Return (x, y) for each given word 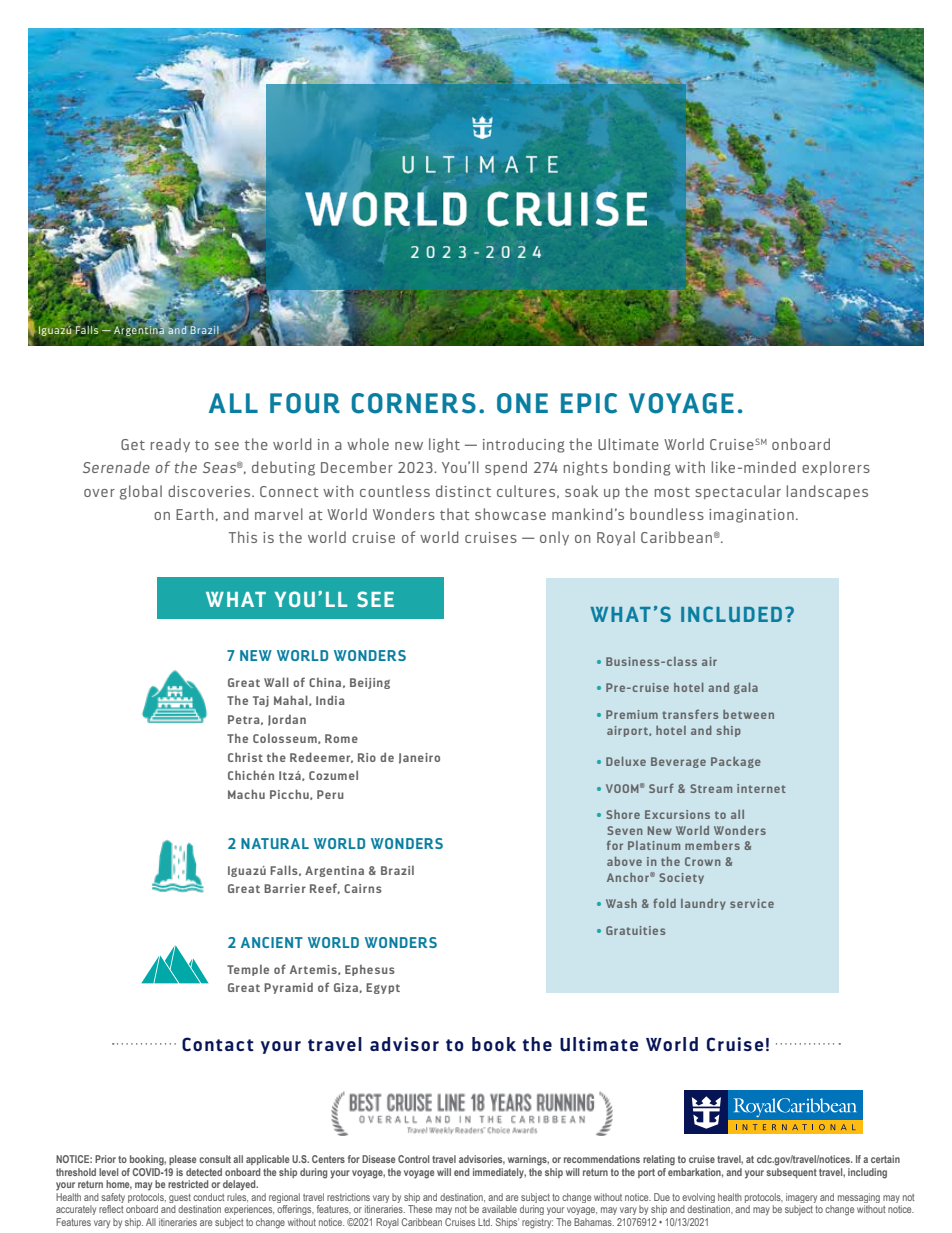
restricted (188, 1184)
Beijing (370, 683)
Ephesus (370, 970)
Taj (261, 701)
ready (170, 445)
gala (746, 688)
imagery (801, 1199)
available (499, 1209)
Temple (248, 970)
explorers (836, 468)
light (444, 445)
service (752, 903)
